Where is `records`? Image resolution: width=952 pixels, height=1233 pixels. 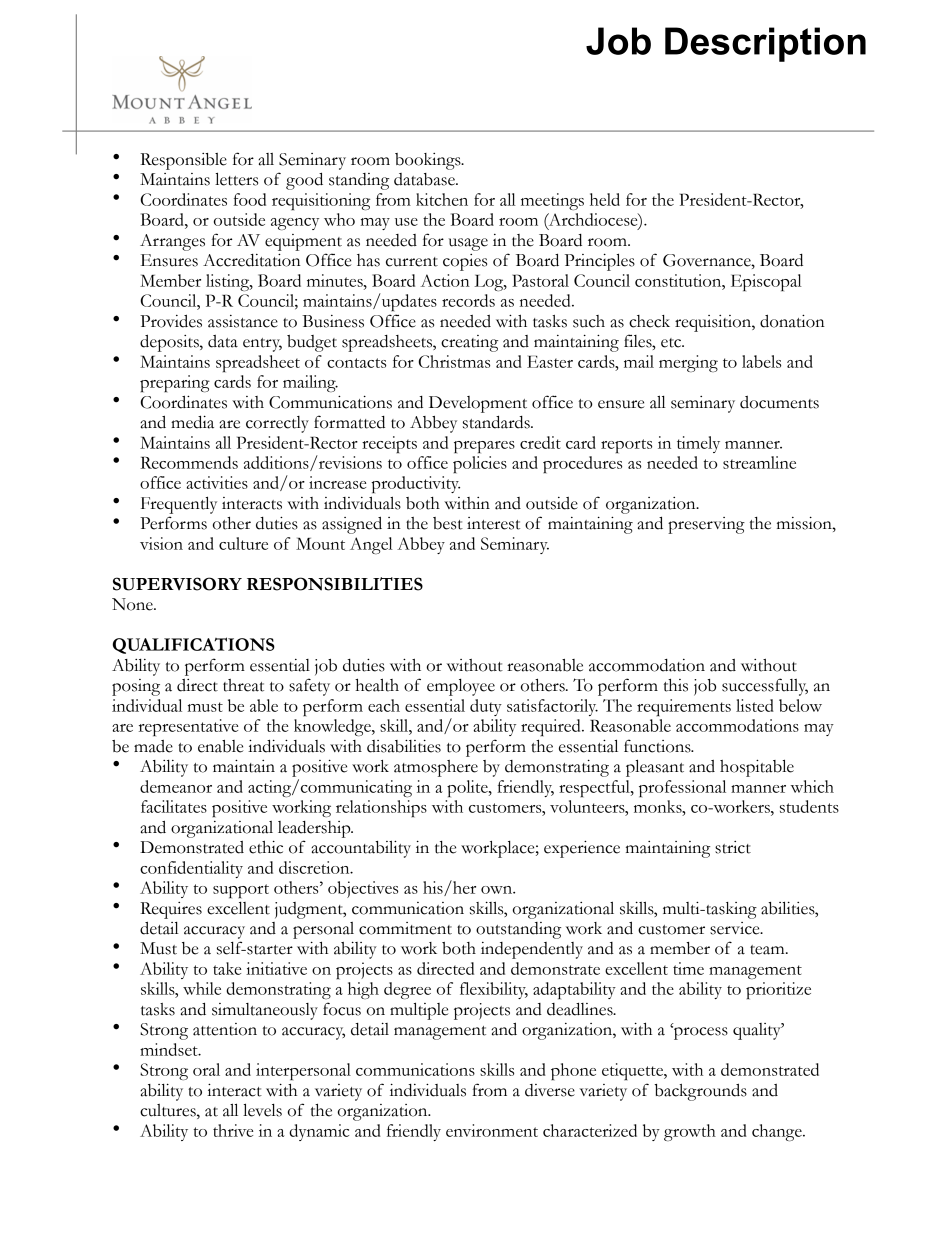 records is located at coordinates (468, 300).
